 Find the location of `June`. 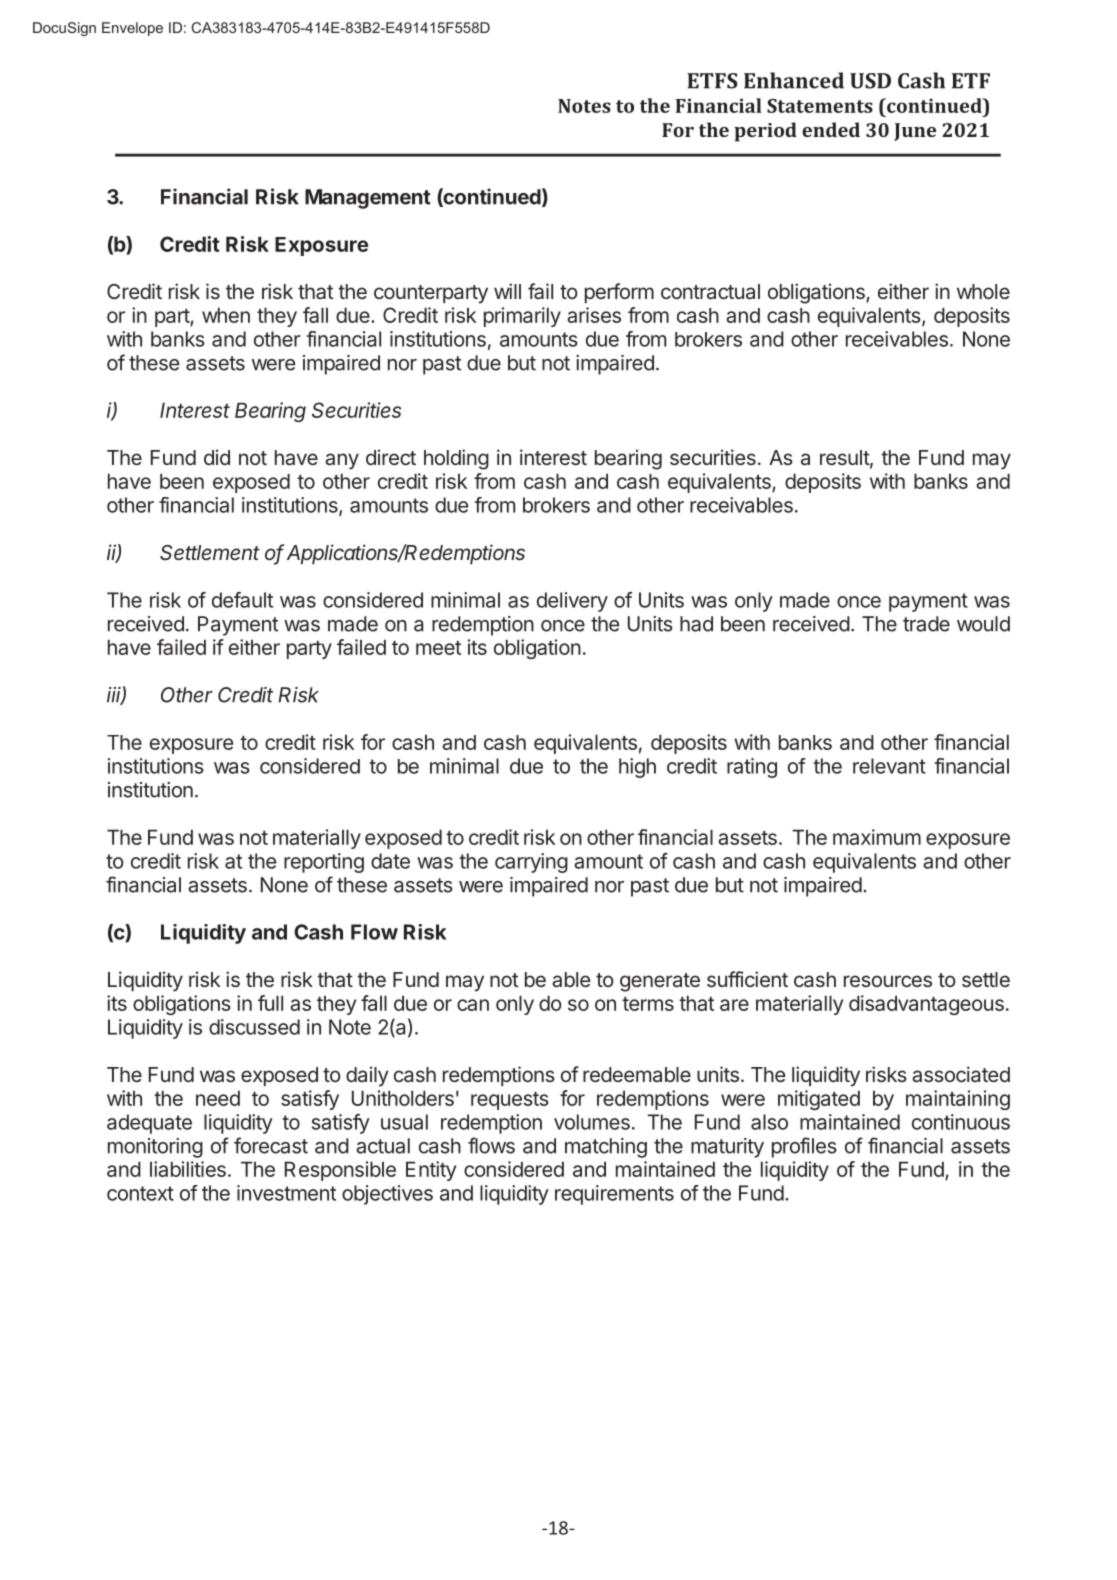

June is located at coordinates (915, 132).
